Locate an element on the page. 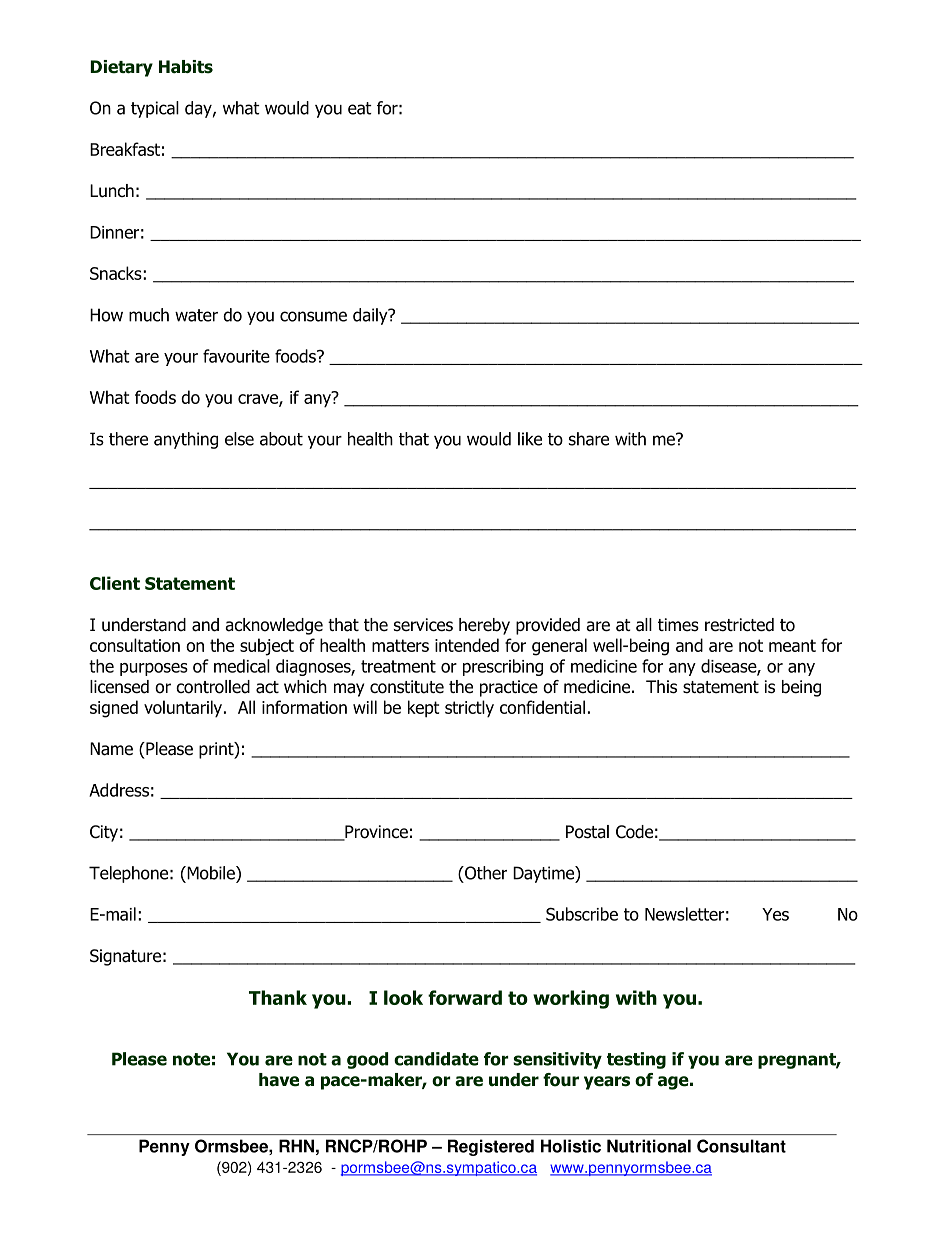  Habits is located at coordinates (186, 67).
